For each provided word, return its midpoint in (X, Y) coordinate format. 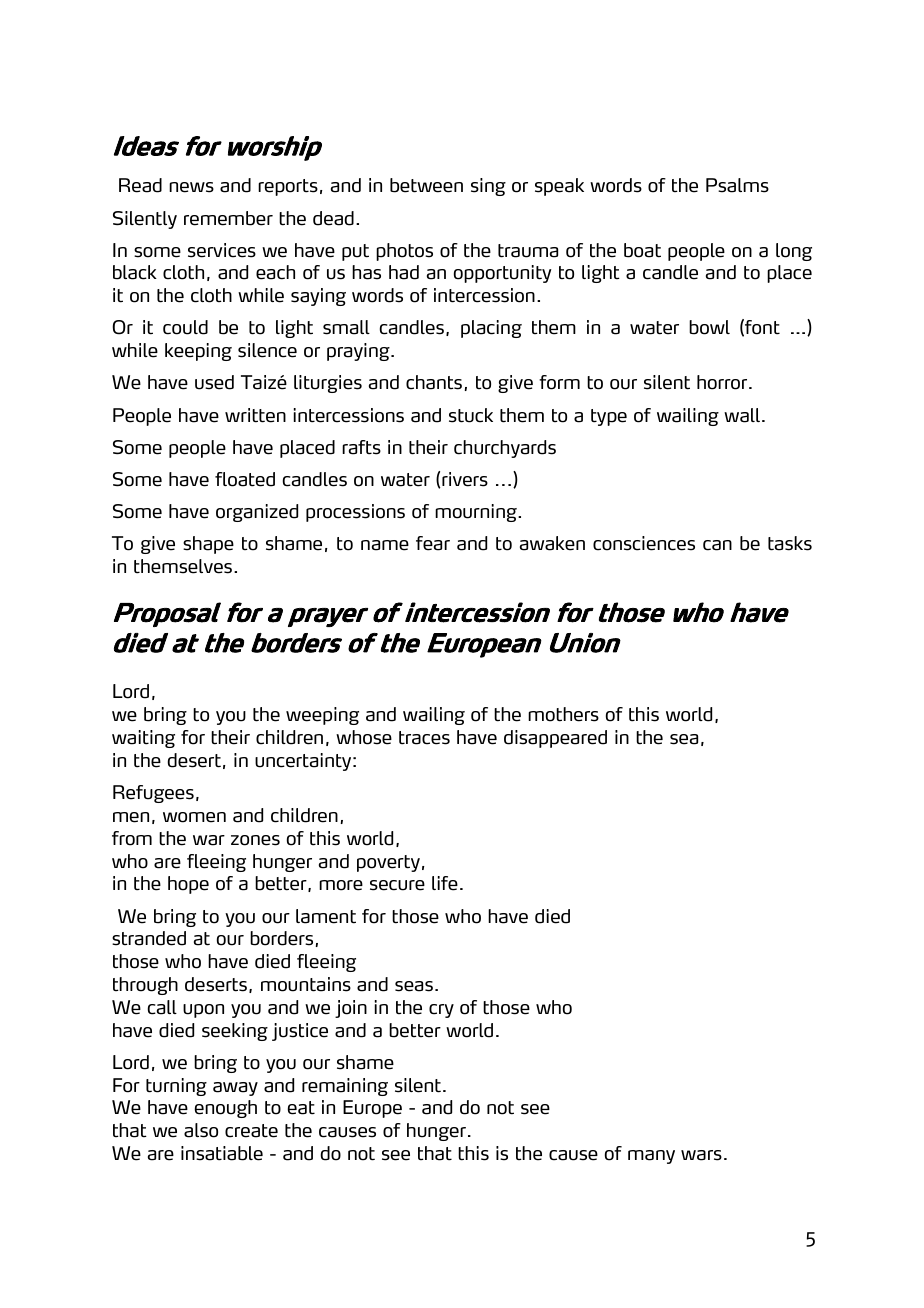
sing (488, 187)
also (201, 1130)
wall (743, 415)
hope (188, 885)
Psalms (737, 185)
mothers (563, 714)
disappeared (555, 739)
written (255, 415)
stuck (471, 415)
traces (424, 738)
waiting (143, 739)
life (445, 883)
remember (228, 218)
